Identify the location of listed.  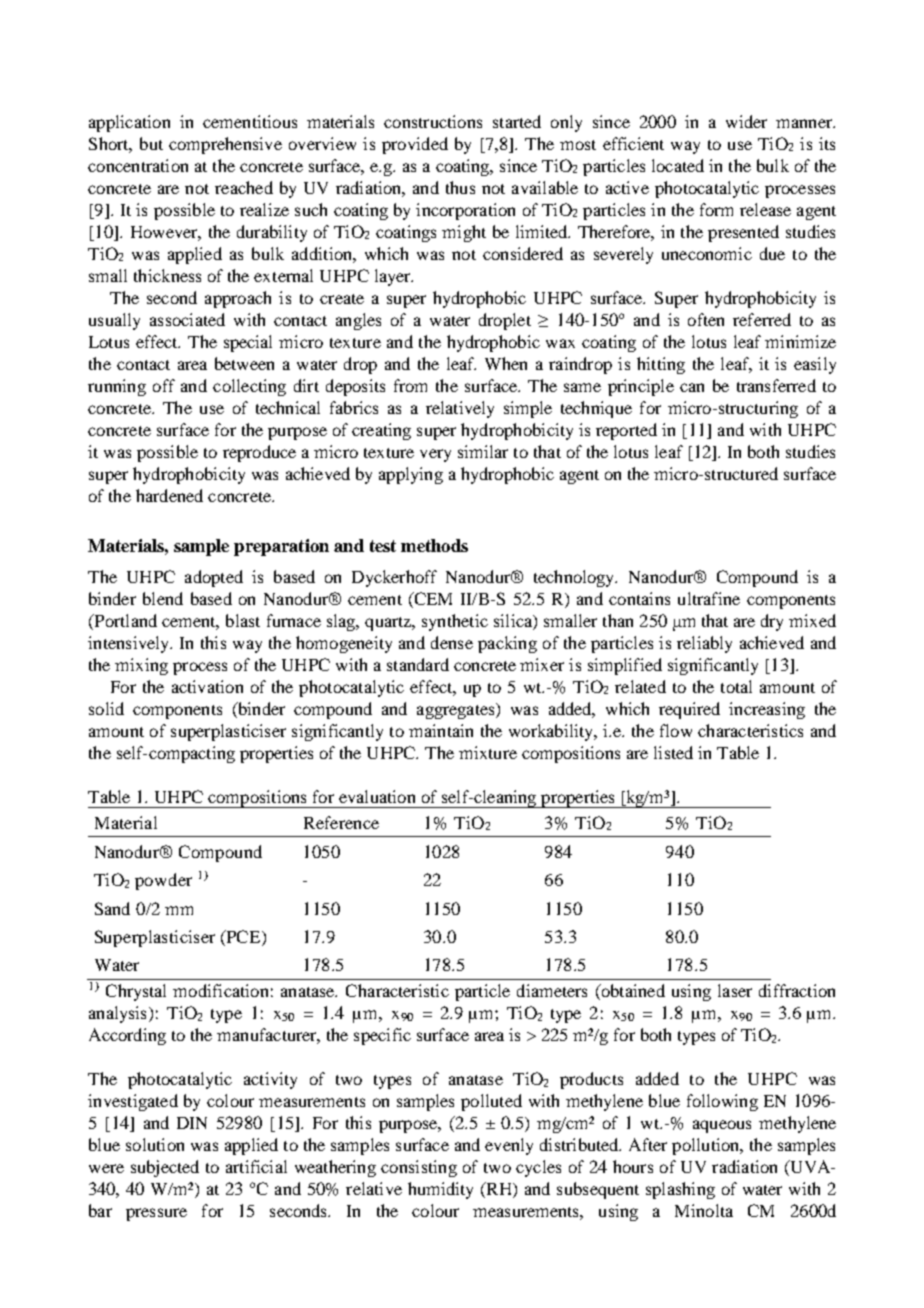
(673, 752).
